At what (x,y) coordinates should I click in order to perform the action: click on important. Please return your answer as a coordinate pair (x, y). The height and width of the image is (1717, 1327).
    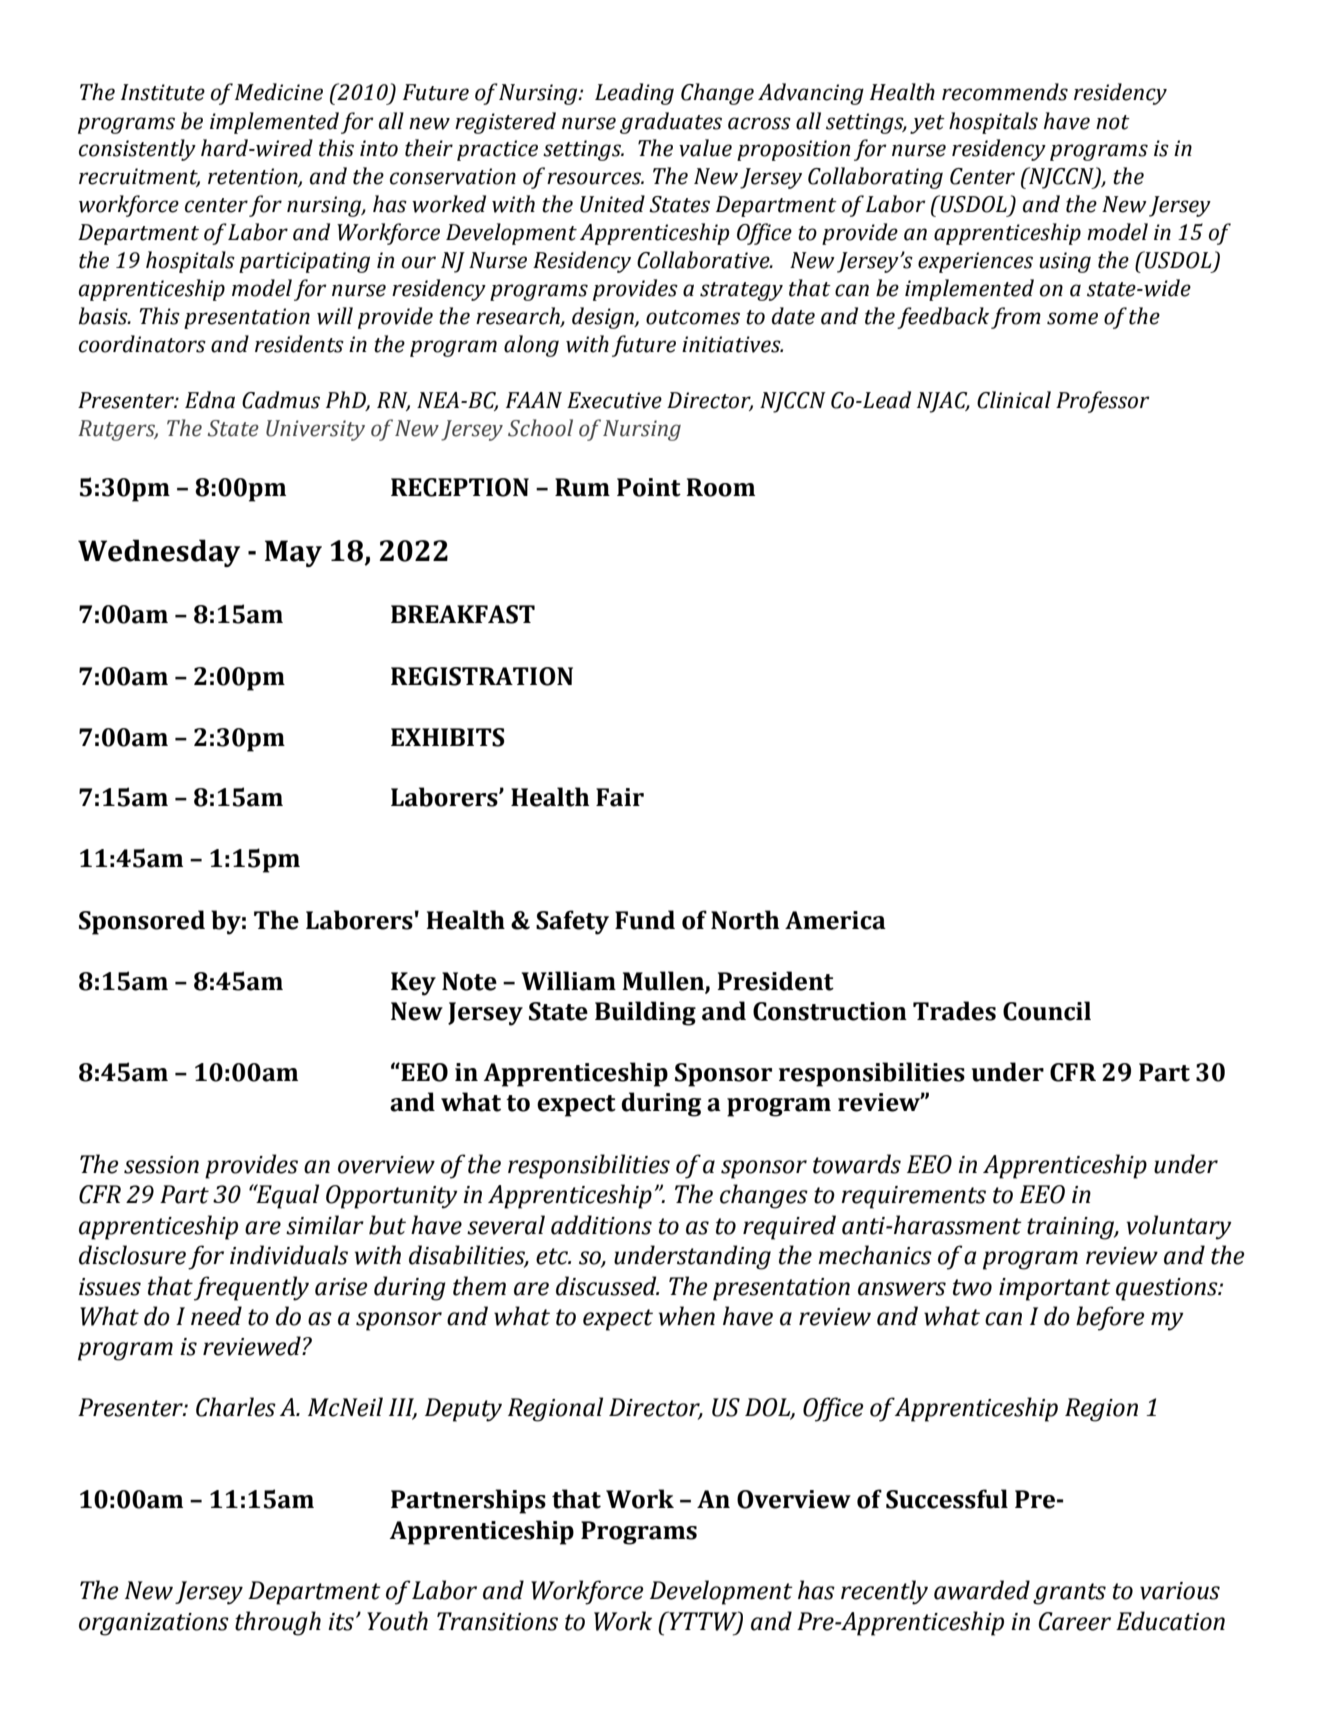
    Looking at the image, I should click on (1055, 1289).
